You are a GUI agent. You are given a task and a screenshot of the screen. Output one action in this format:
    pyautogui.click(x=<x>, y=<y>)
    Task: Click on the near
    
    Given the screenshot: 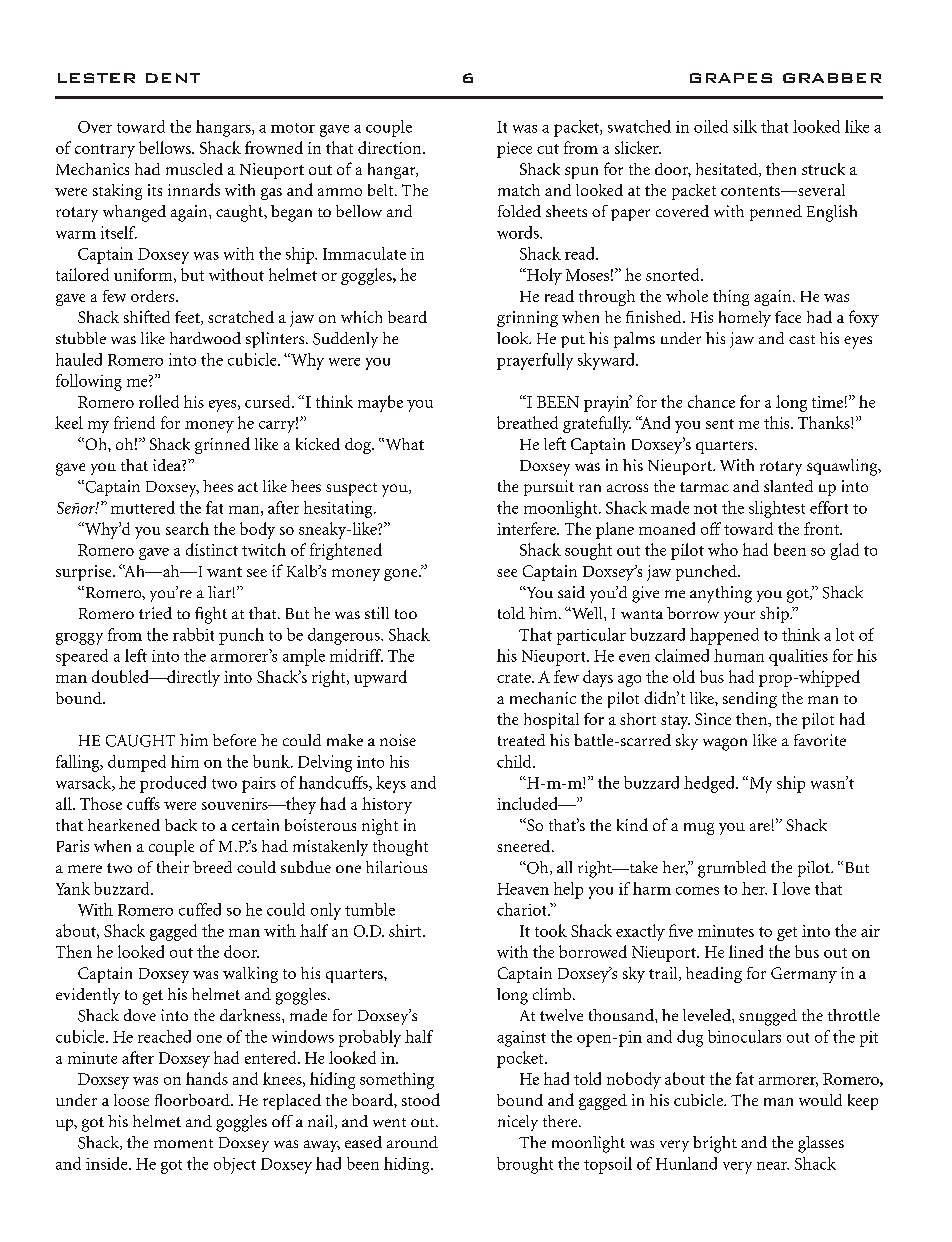 What is the action you would take?
    pyautogui.click(x=773, y=1166)
